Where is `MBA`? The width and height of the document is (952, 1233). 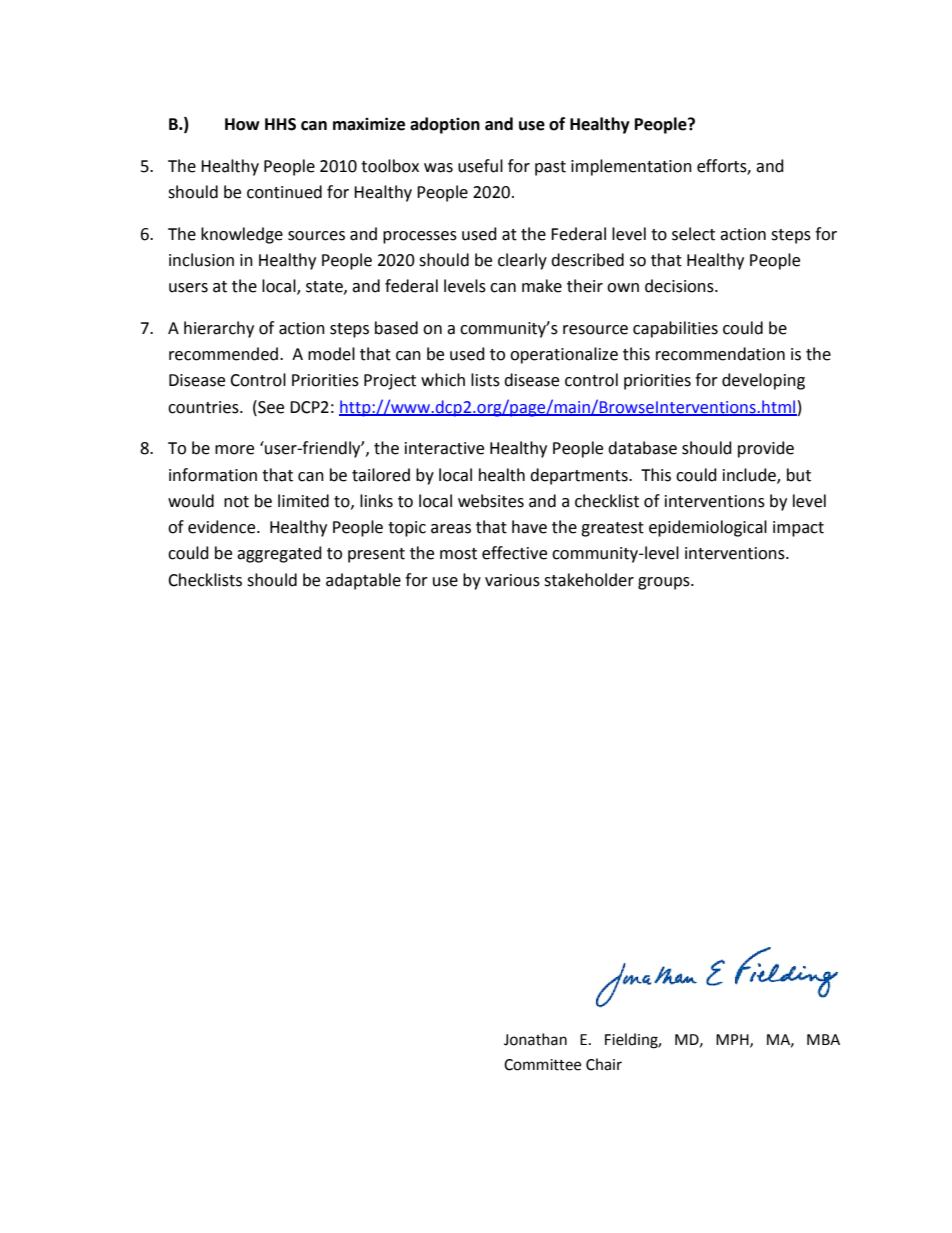 MBA is located at coordinates (823, 1039).
